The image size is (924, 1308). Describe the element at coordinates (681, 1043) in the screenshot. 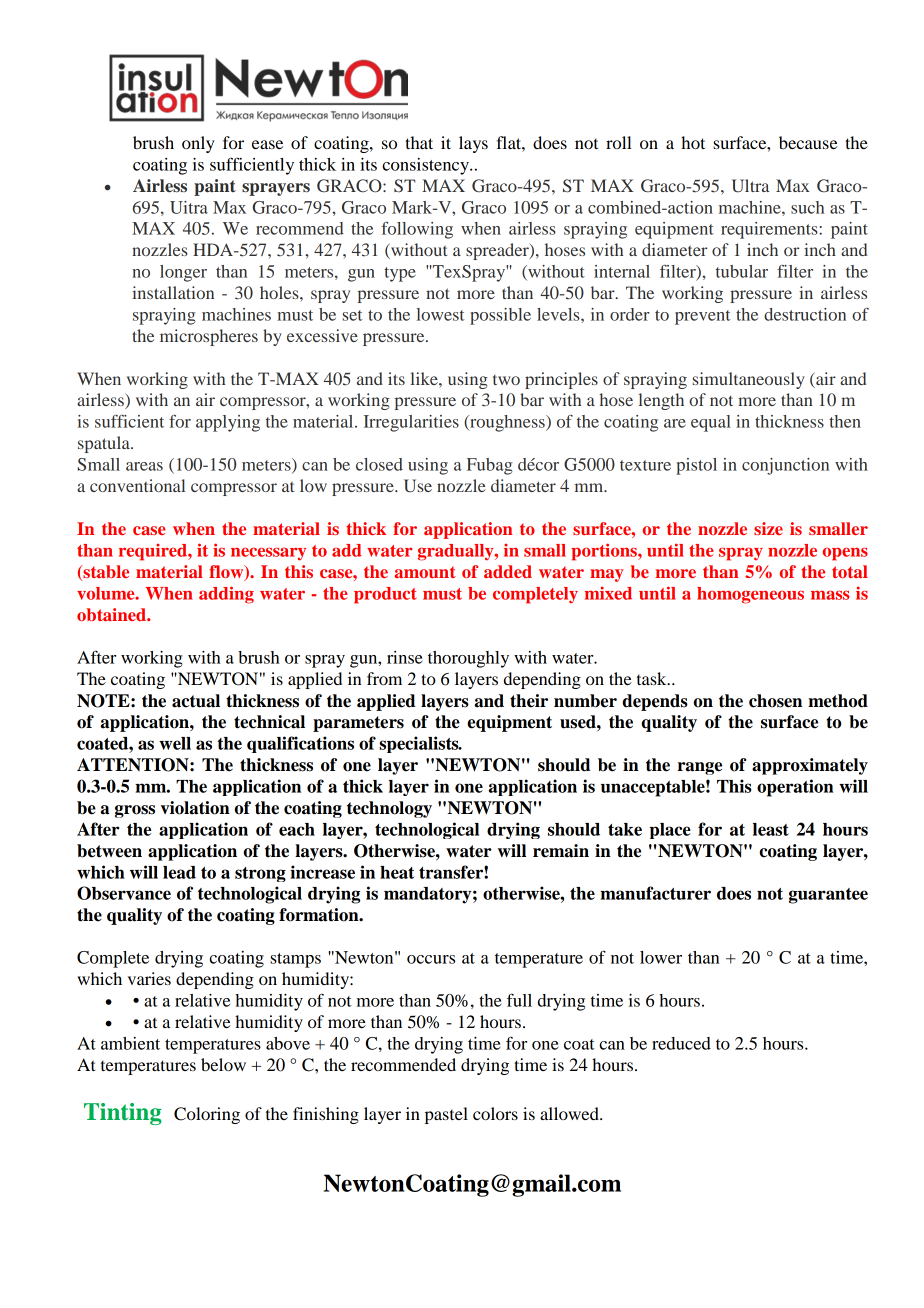

I see `reduced` at that location.
